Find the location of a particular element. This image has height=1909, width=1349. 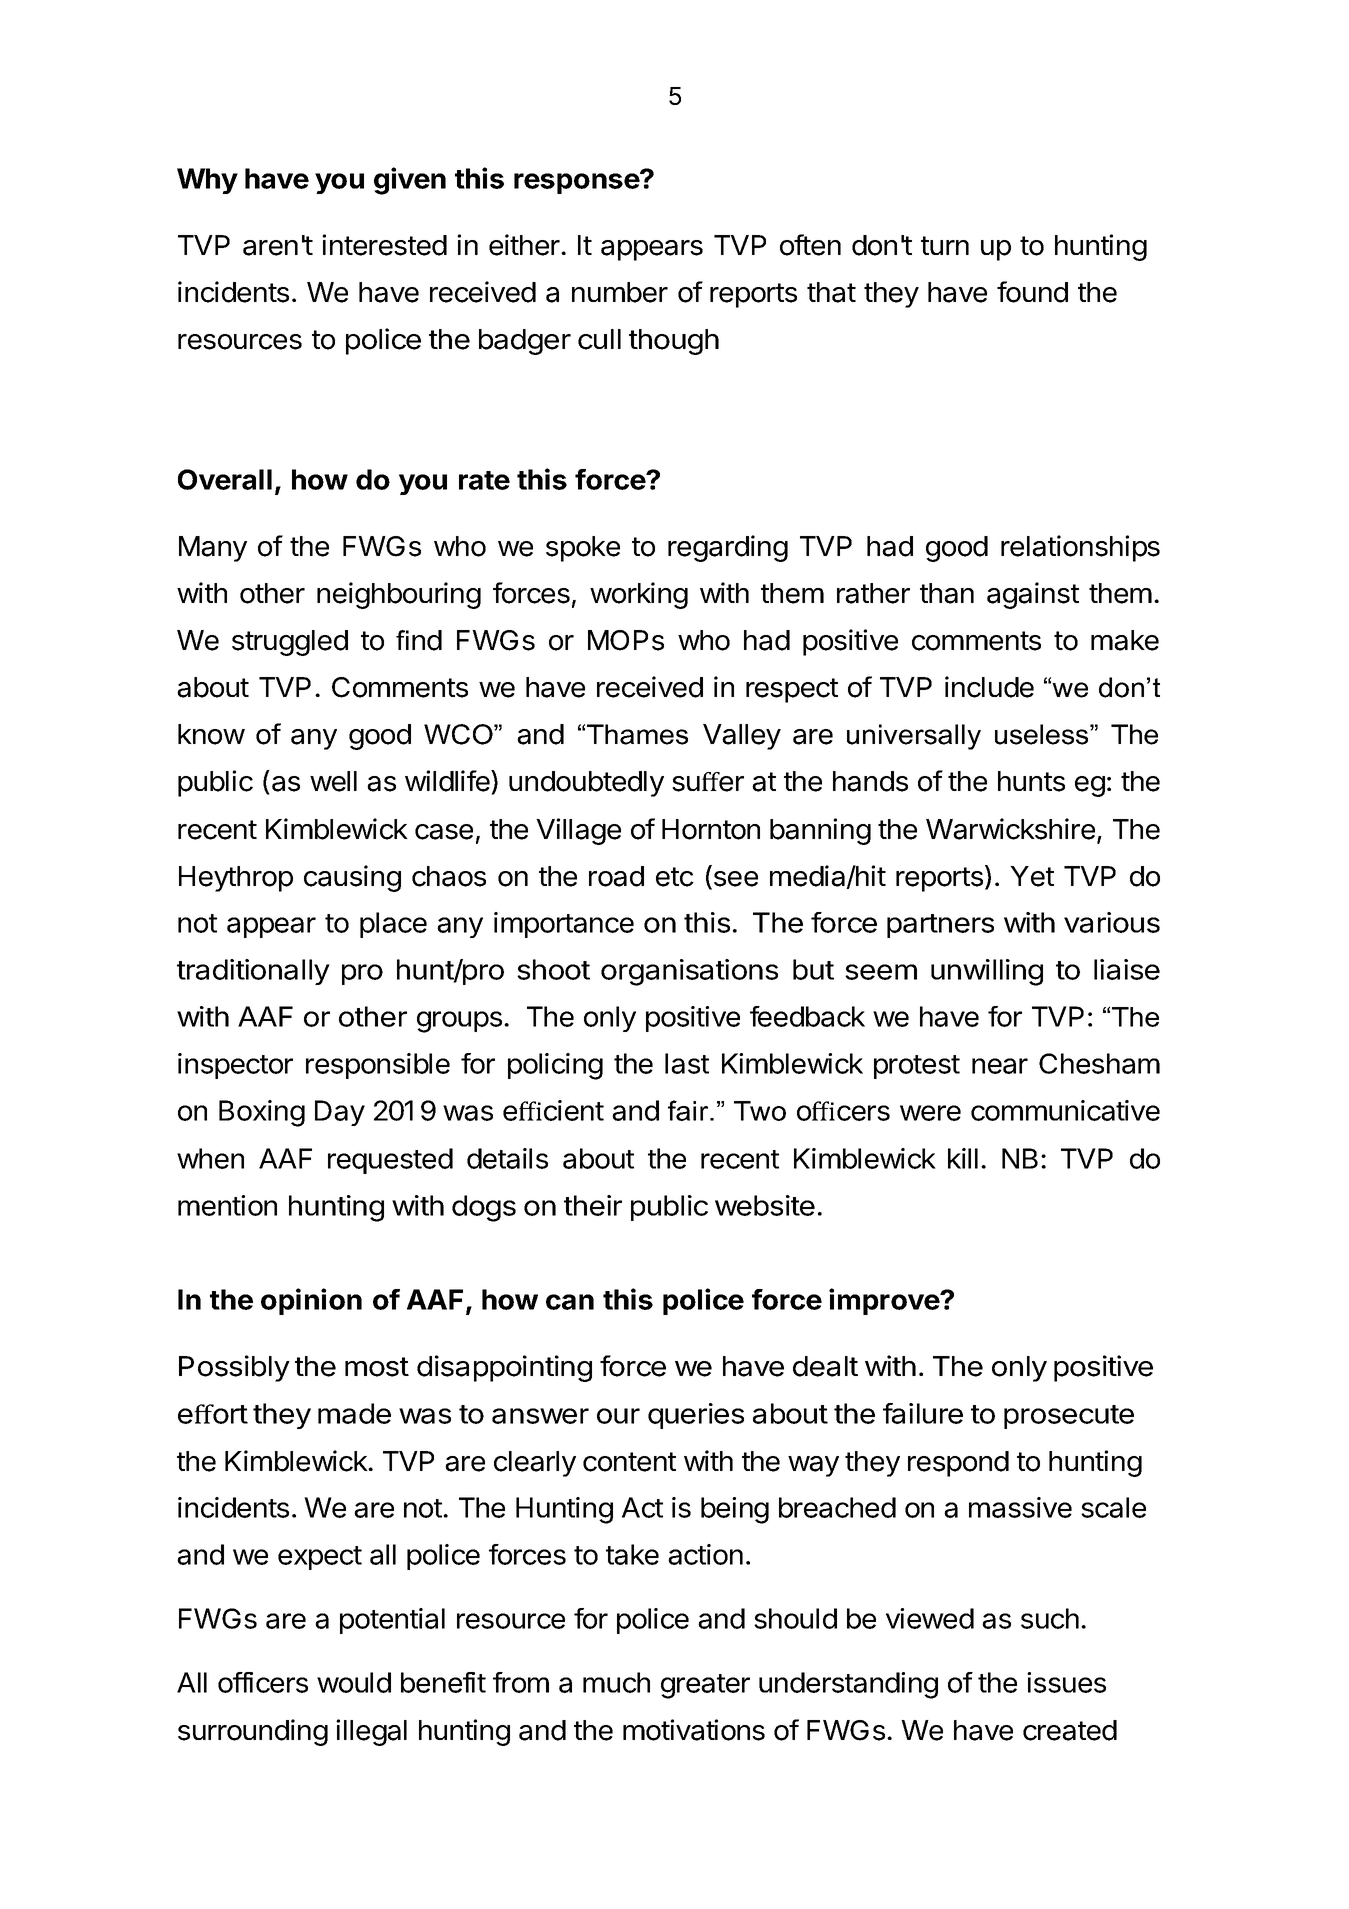

interested is located at coordinates (384, 245).
